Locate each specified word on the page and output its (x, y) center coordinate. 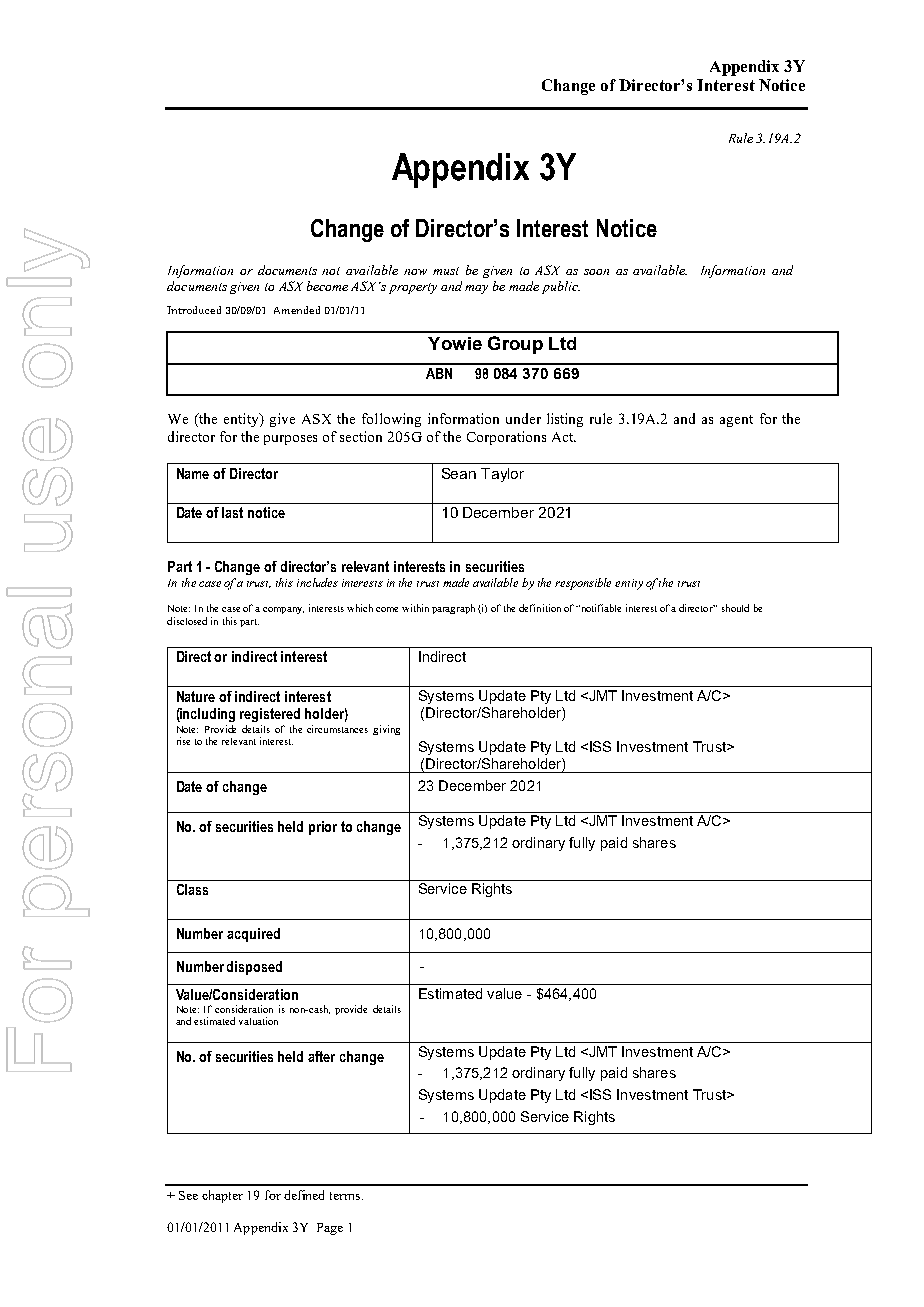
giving (386, 730)
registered (270, 715)
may (476, 289)
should (735, 608)
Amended (297, 310)
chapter (222, 1196)
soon (596, 272)
